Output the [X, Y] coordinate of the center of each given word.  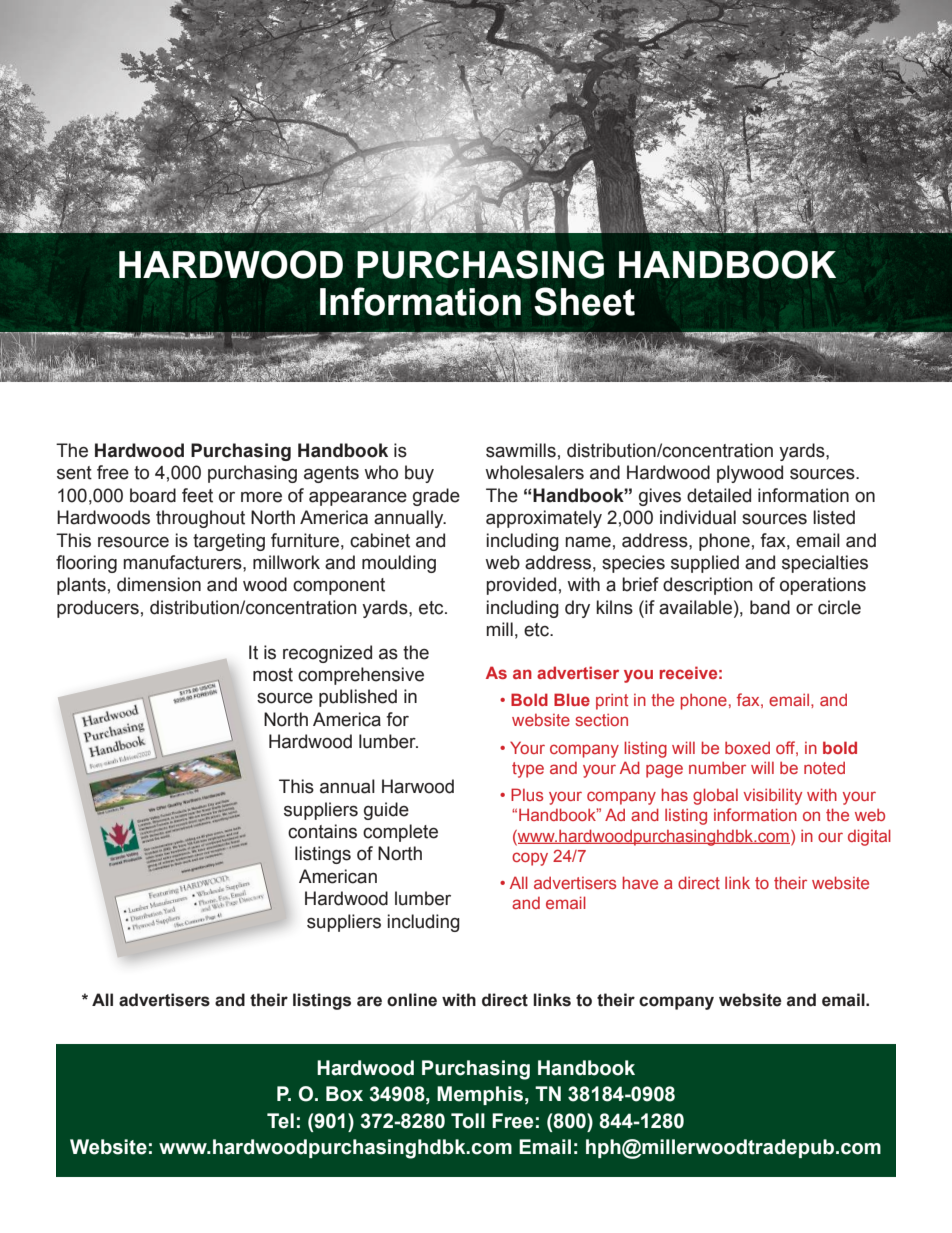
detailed [719, 495]
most [273, 675]
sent [74, 473]
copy [530, 859]
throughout [200, 519]
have [640, 882]
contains [322, 831]
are [369, 1001]
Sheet [584, 301]
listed [834, 517]
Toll [468, 1121]
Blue [572, 699]
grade [436, 497]
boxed [747, 748]
